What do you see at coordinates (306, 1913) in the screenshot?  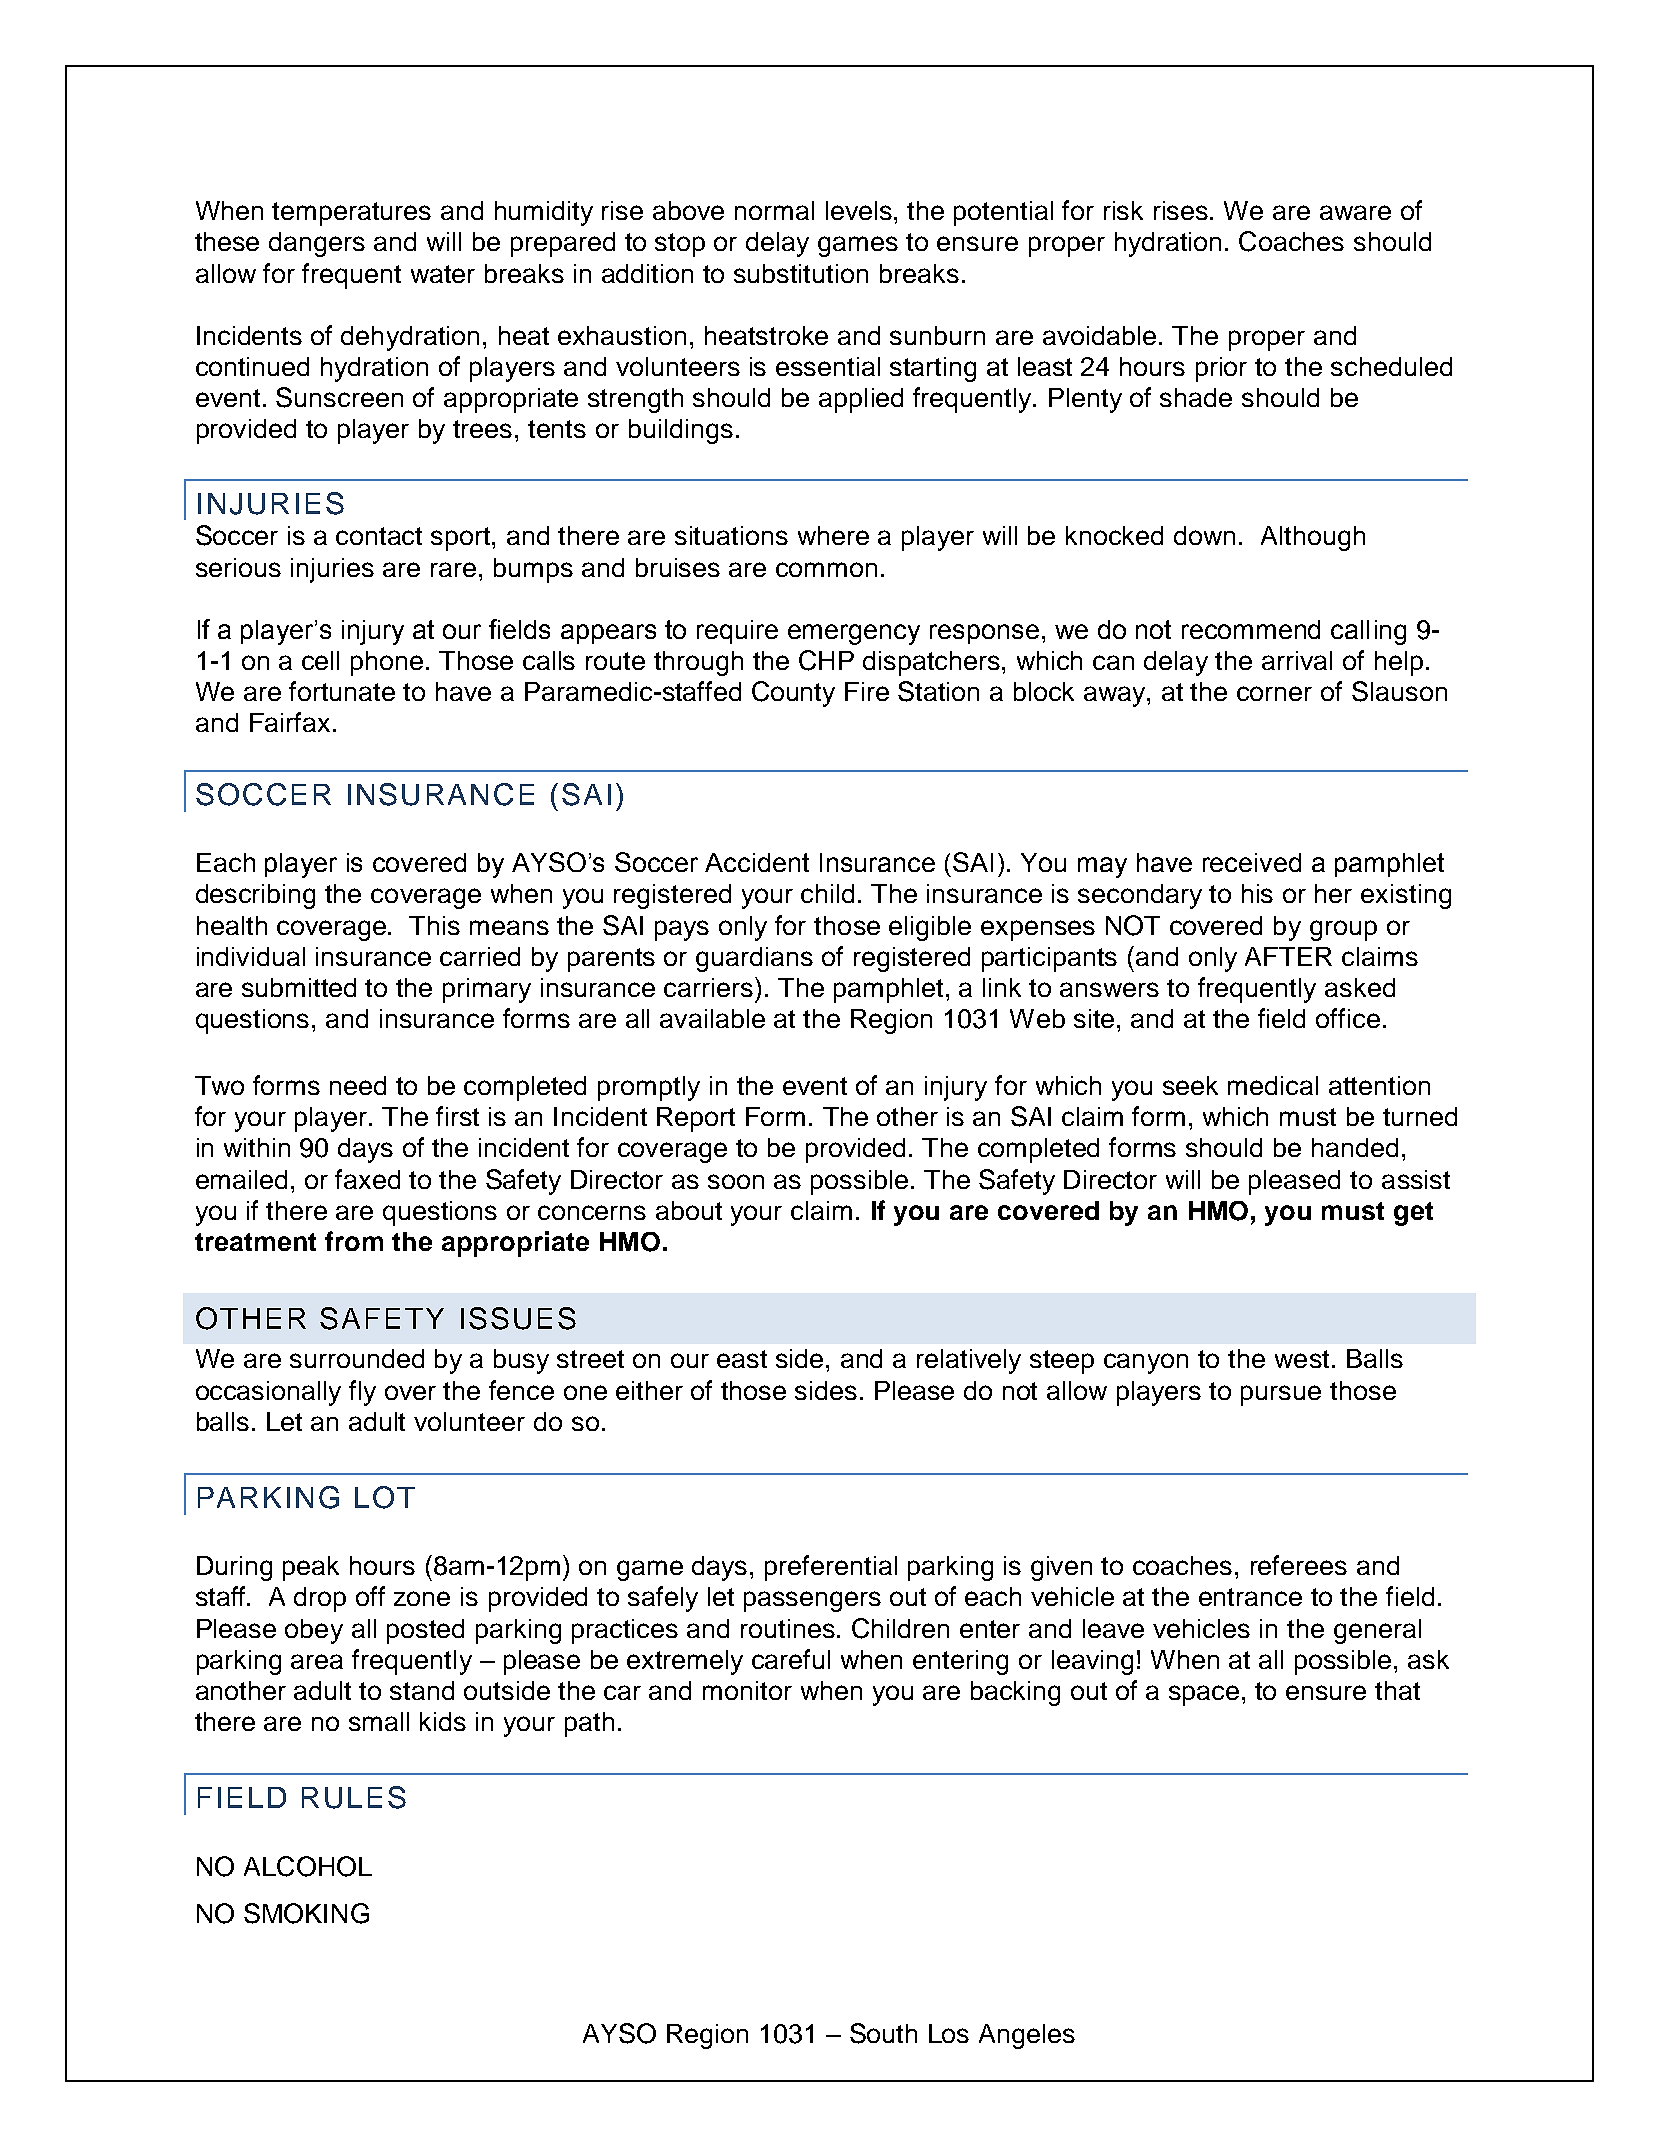 I see `SMOKING` at bounding box center [306, 1913].
